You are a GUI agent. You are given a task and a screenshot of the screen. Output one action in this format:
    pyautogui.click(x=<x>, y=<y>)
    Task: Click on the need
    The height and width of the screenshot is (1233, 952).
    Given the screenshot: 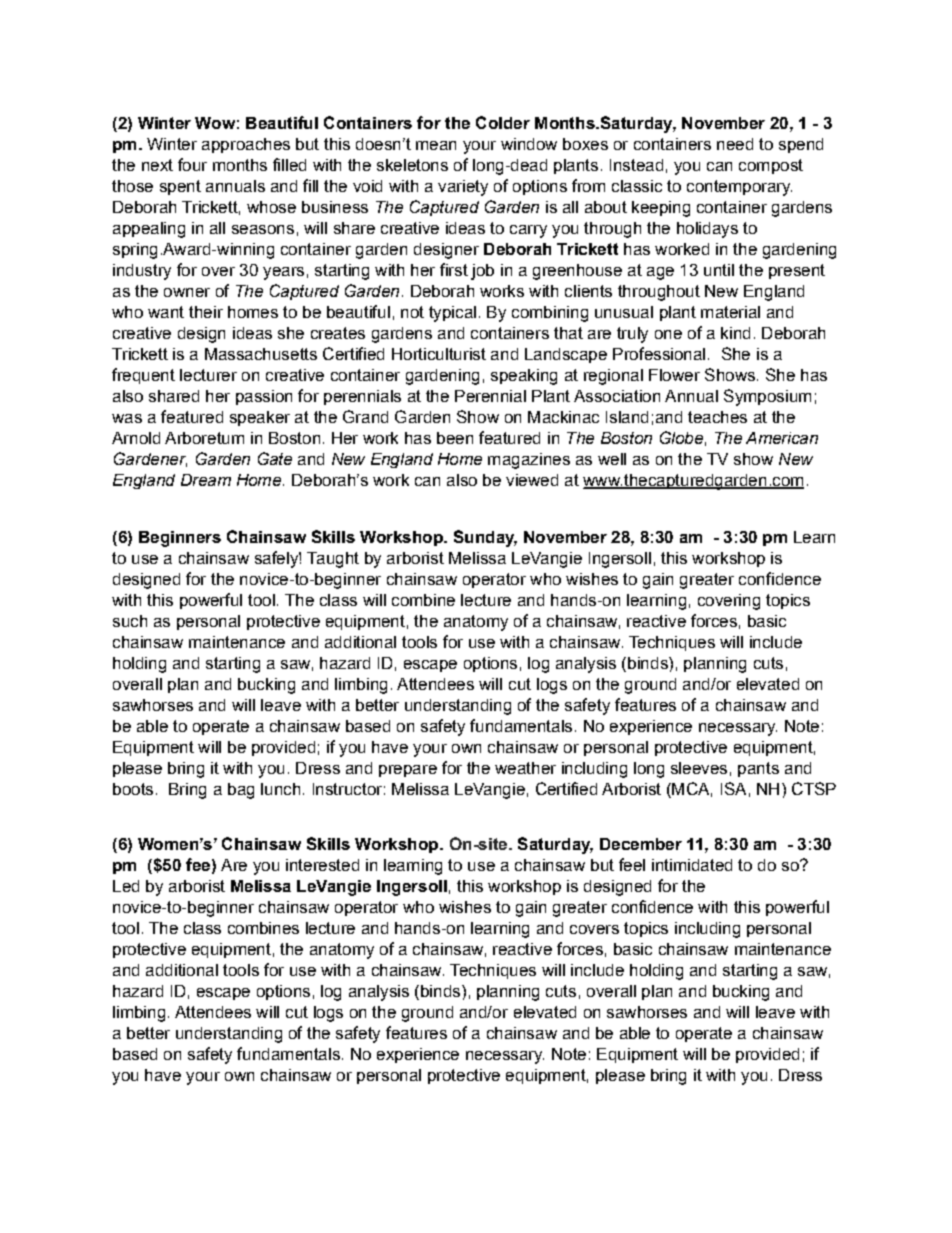 What is the action you would take?
    pyautogui.click(x=735, y=144)
